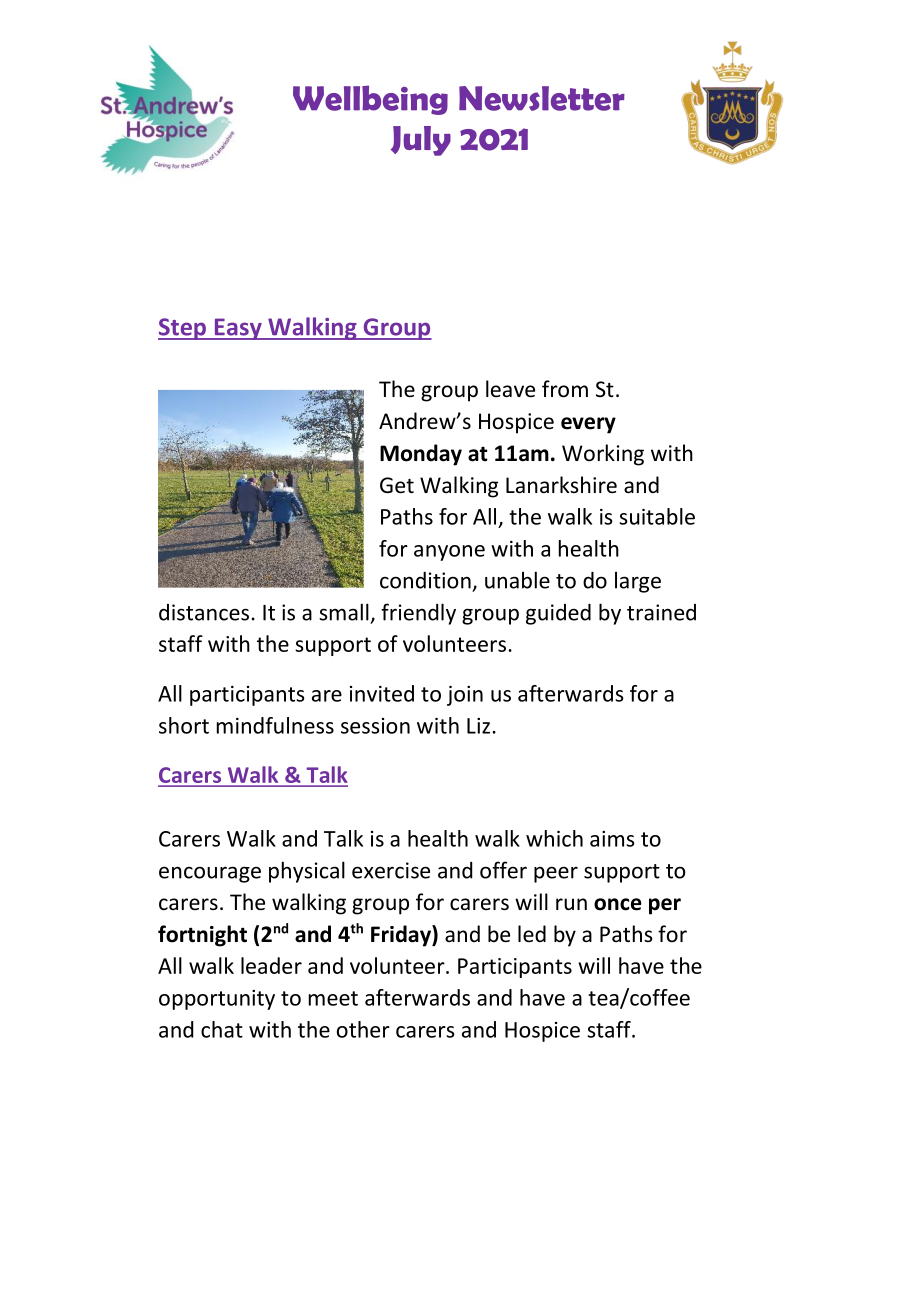 The height and width of the screenshot is (1308, 924). Describe the element at coordinates (204, 612) in the screenshot. I see `distances` at that location.
